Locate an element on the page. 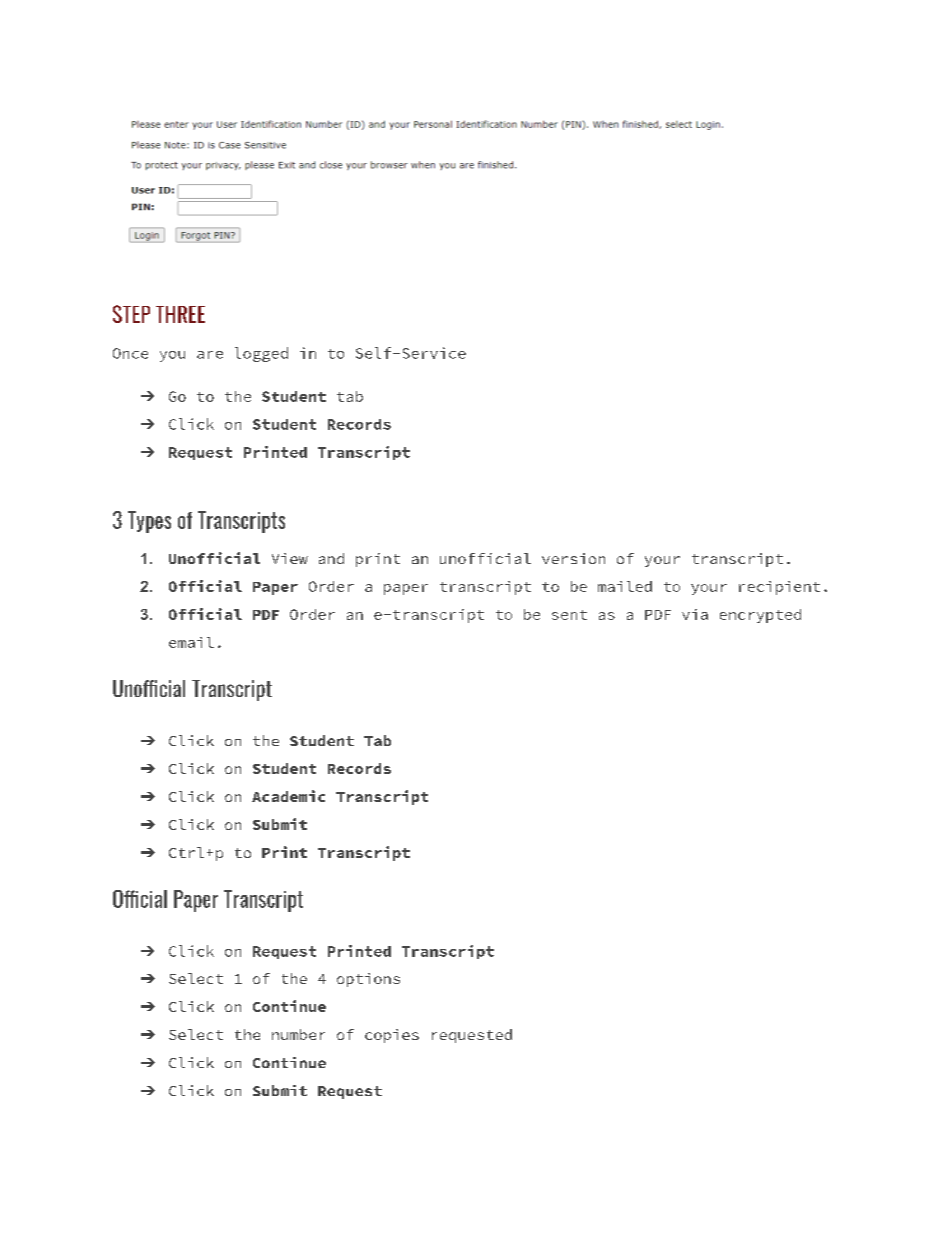  mailed is located at coordinates (625, 586).
